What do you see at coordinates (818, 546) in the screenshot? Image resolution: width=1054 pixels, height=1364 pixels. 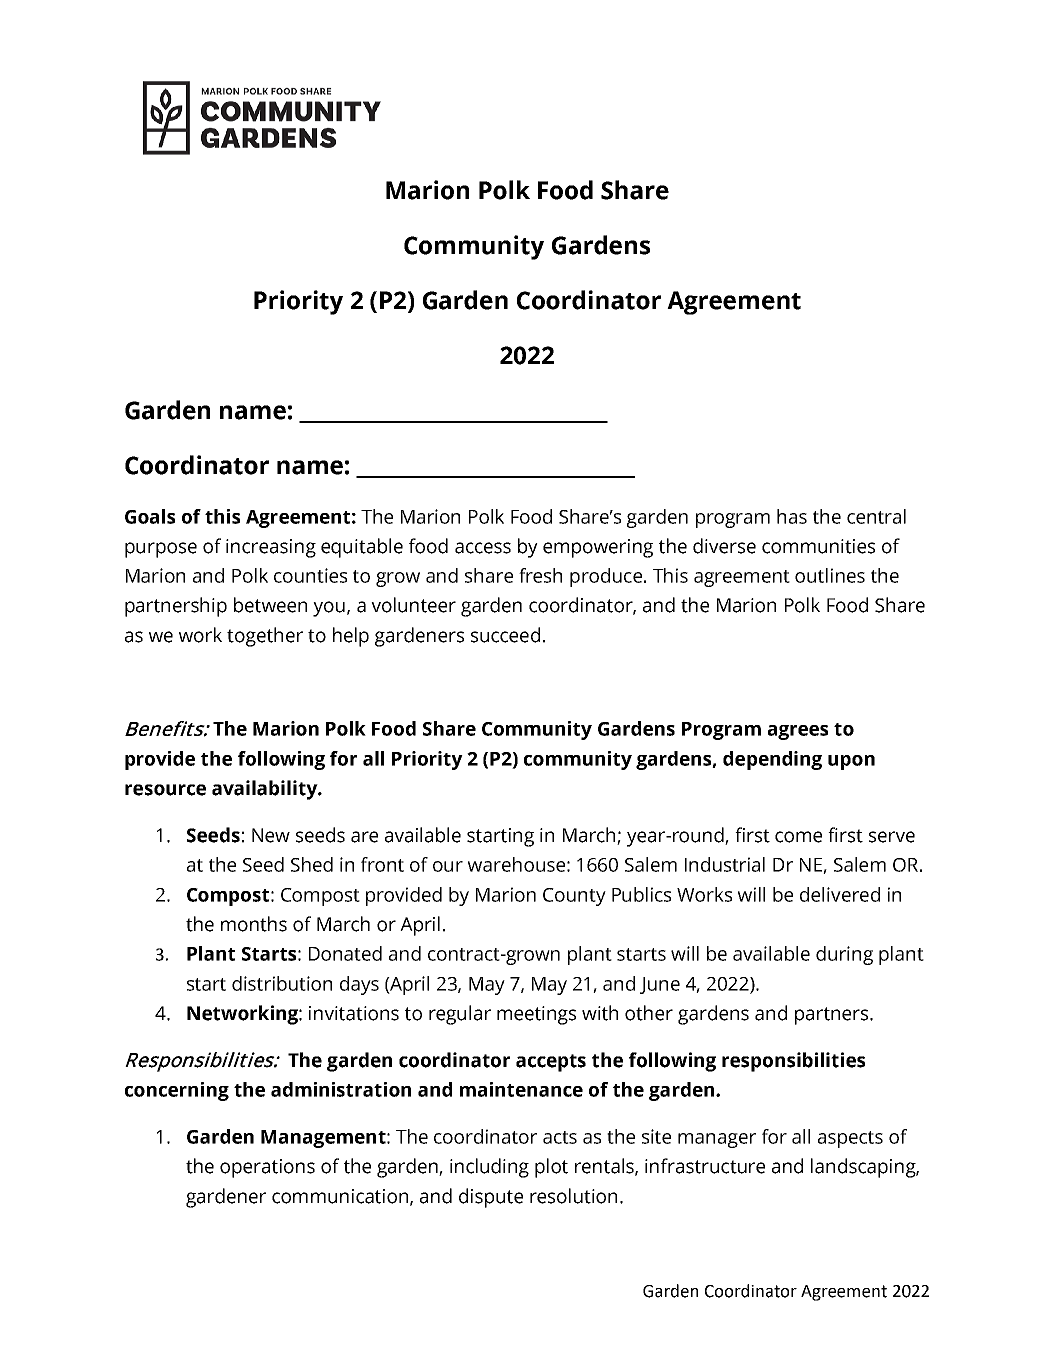 I see `communities` at bounding box center [818, 546].
